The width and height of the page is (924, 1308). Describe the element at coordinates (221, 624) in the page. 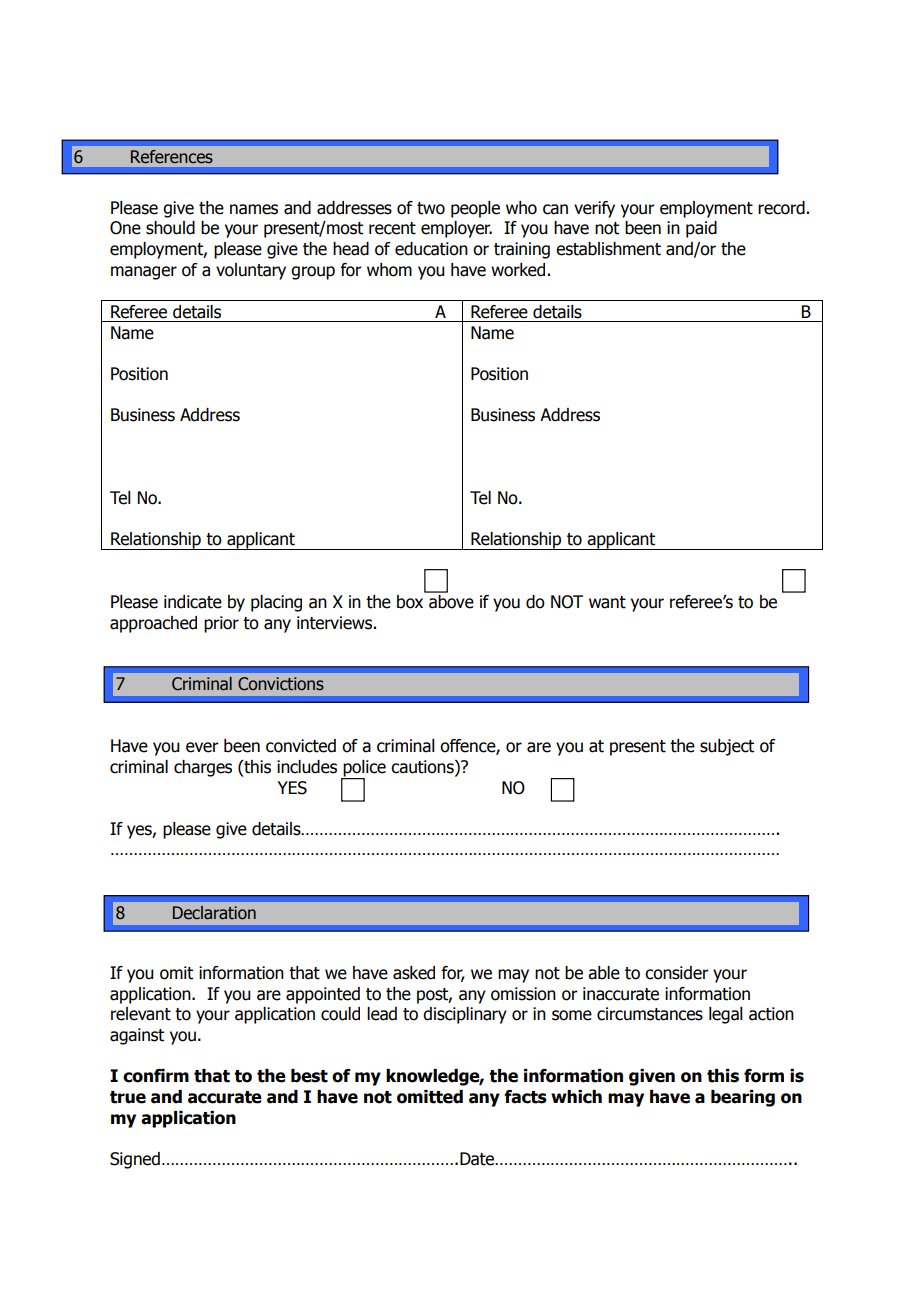

I see `prior` at that location.
